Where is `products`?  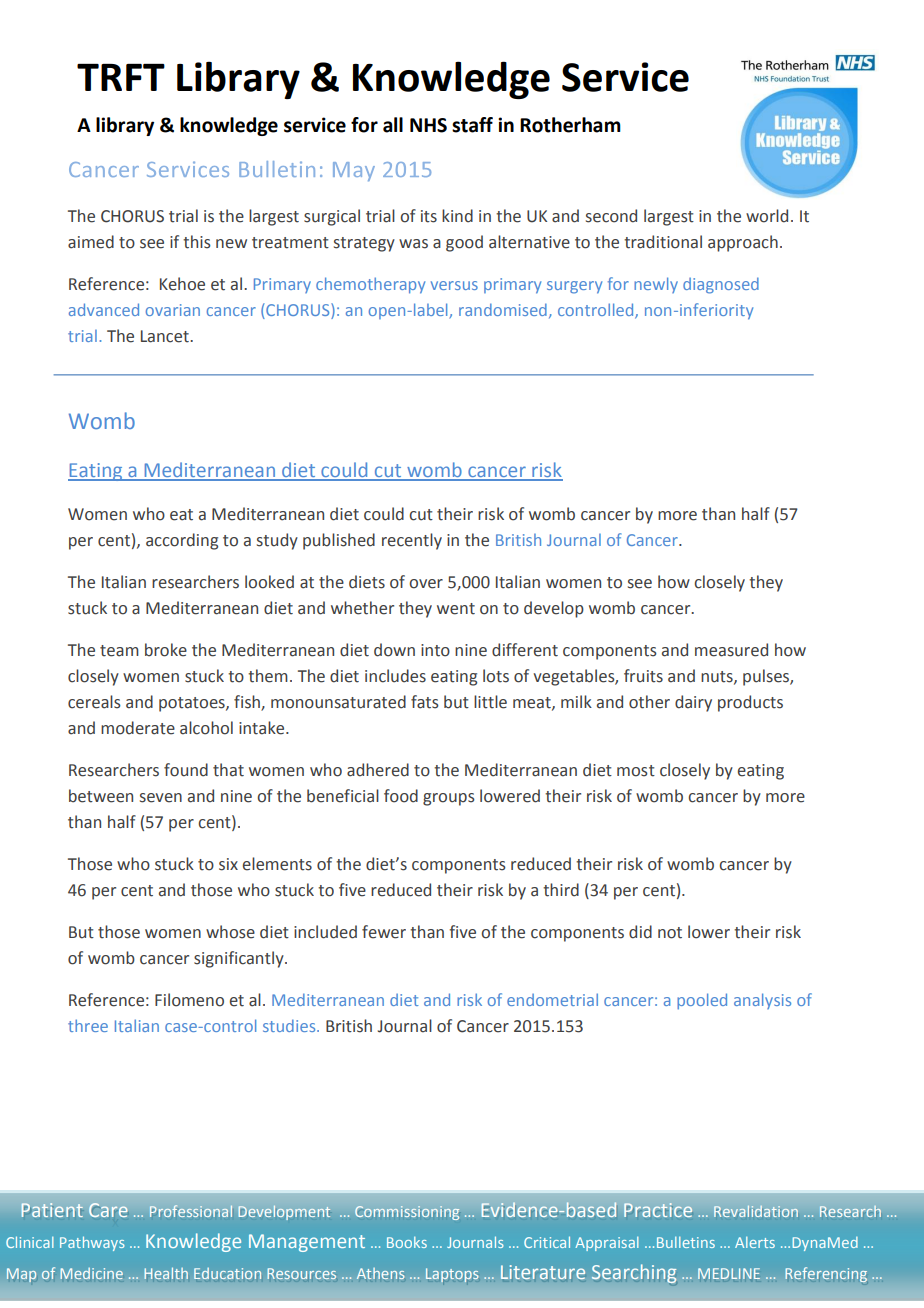
products is located at coordinates (750, 703).
